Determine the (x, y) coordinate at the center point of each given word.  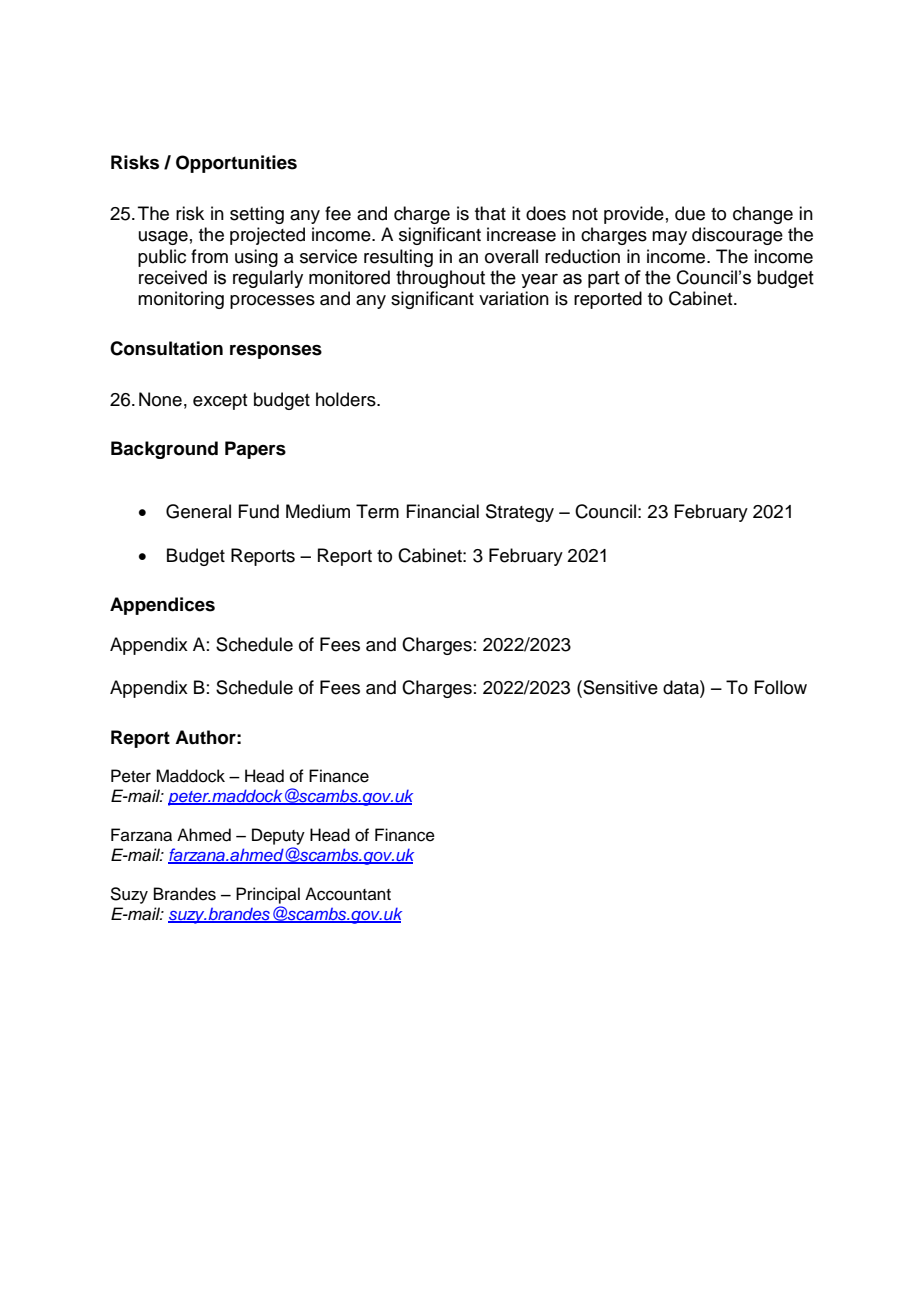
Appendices (162, 606)
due (690, 213)
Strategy (520, 513)
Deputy (278, 836)
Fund (258, 511)
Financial (442, 511)
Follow (780, 687)
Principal (268, 895)
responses (276, 352)
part (604, 279)
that (490, 213)
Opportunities (236, 164)
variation (514, 298)
